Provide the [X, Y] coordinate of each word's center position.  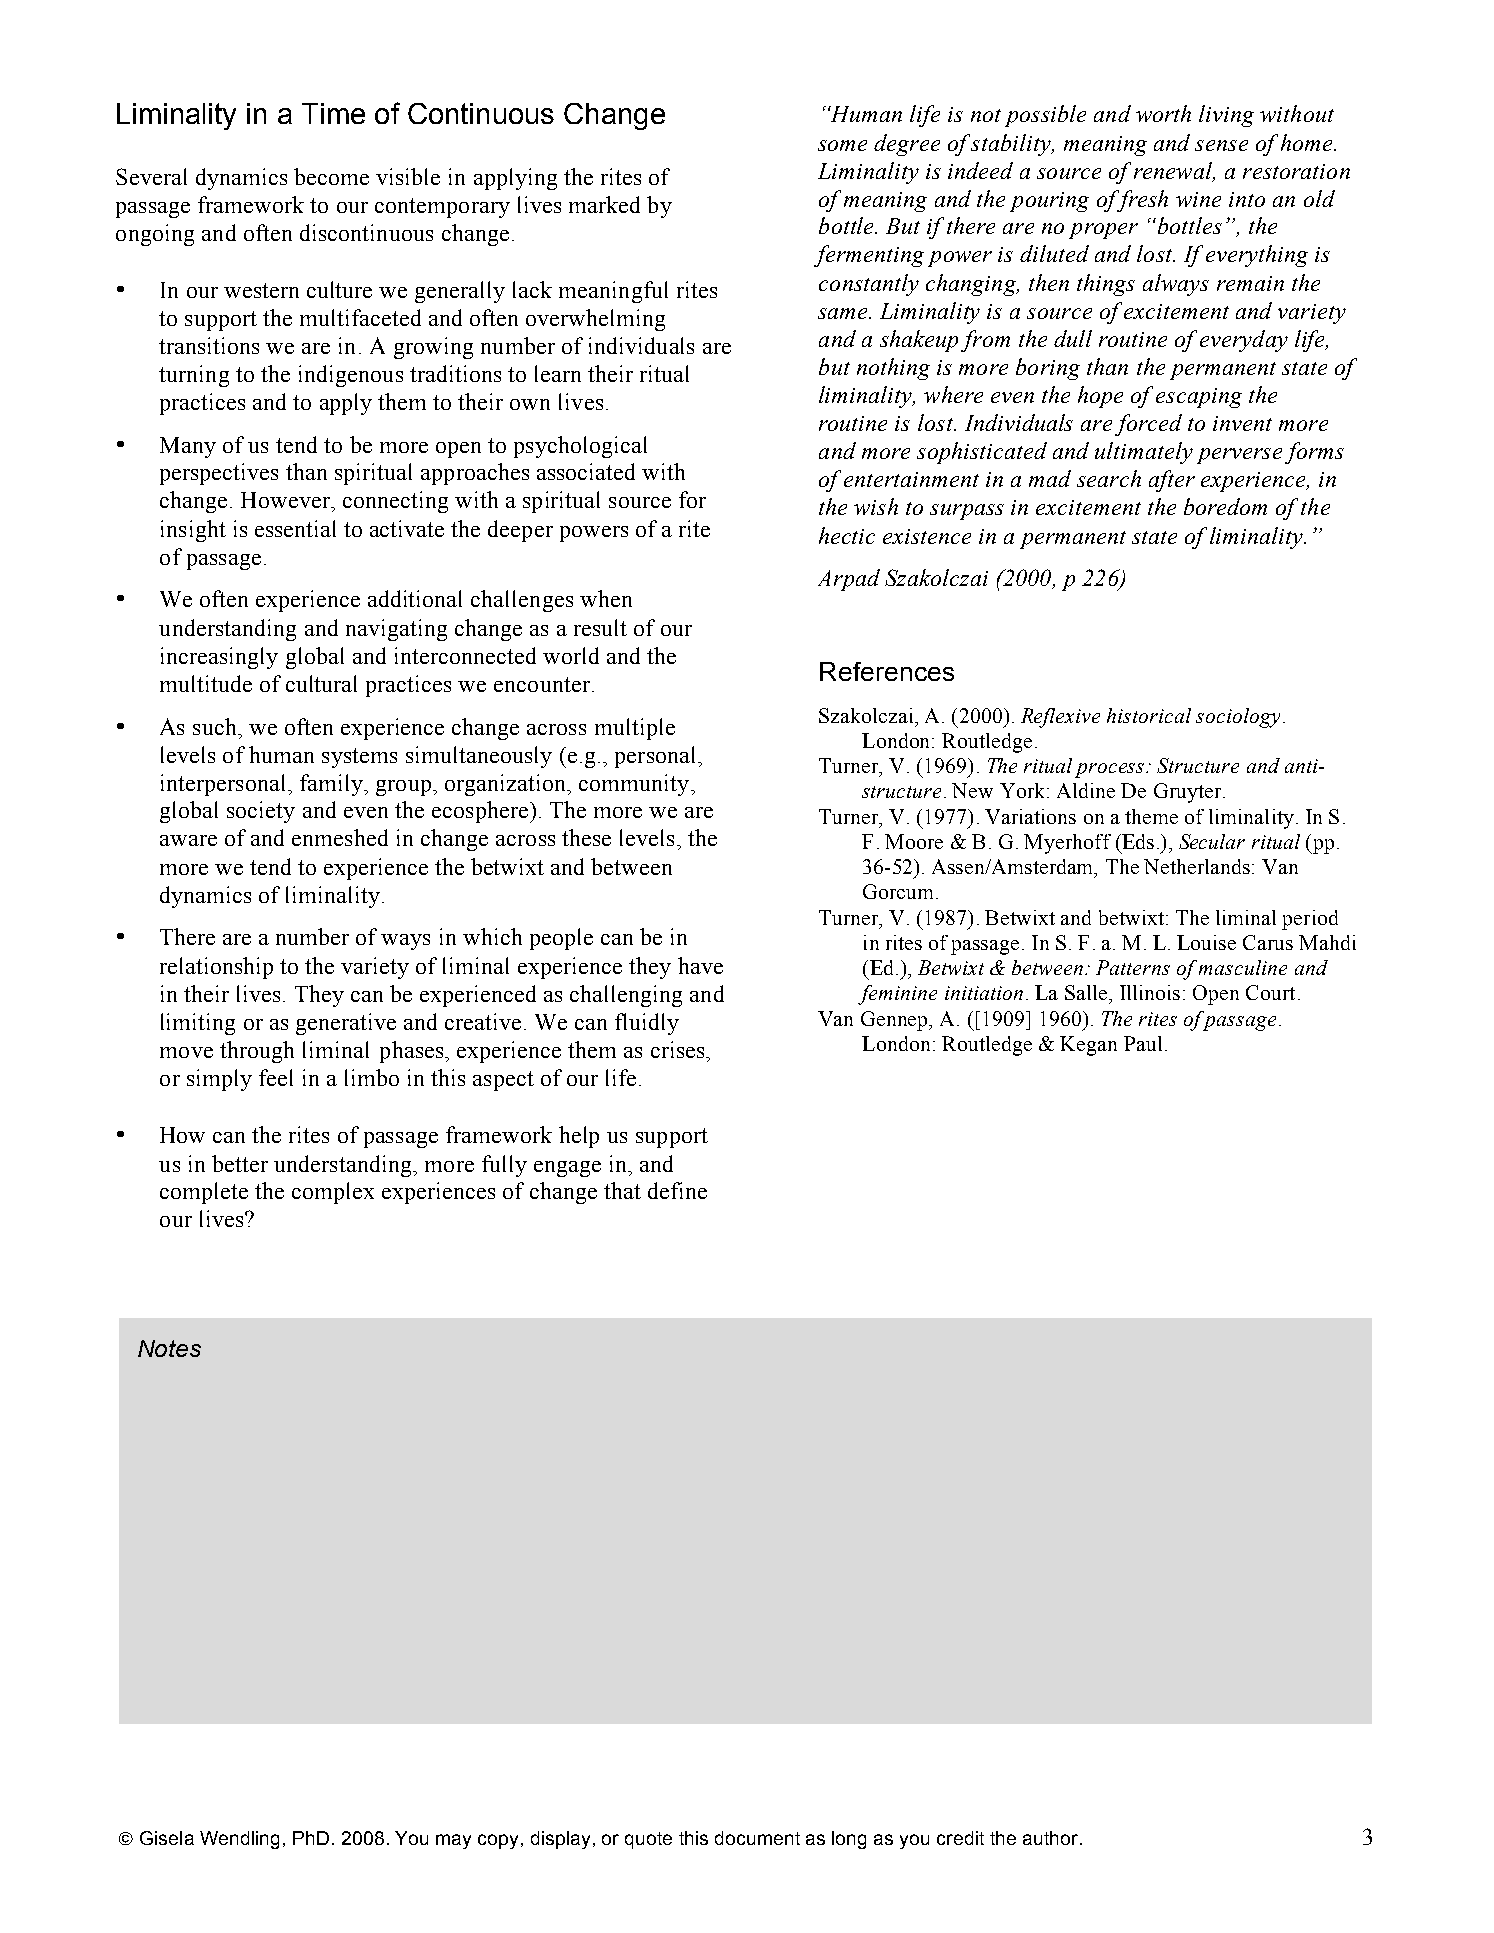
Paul [1143, 1043]
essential [295, 528]
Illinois [1150, 992]
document [757, 1838]
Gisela [167, 1838]
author [1052, 1838]
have [700, 965]
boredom [1225, 506]
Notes [169, 1348]
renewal [1174, 171]
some [842, 145]
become [331, 176]
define [677, 1190]
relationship [216, 968]
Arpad [849, 580]
